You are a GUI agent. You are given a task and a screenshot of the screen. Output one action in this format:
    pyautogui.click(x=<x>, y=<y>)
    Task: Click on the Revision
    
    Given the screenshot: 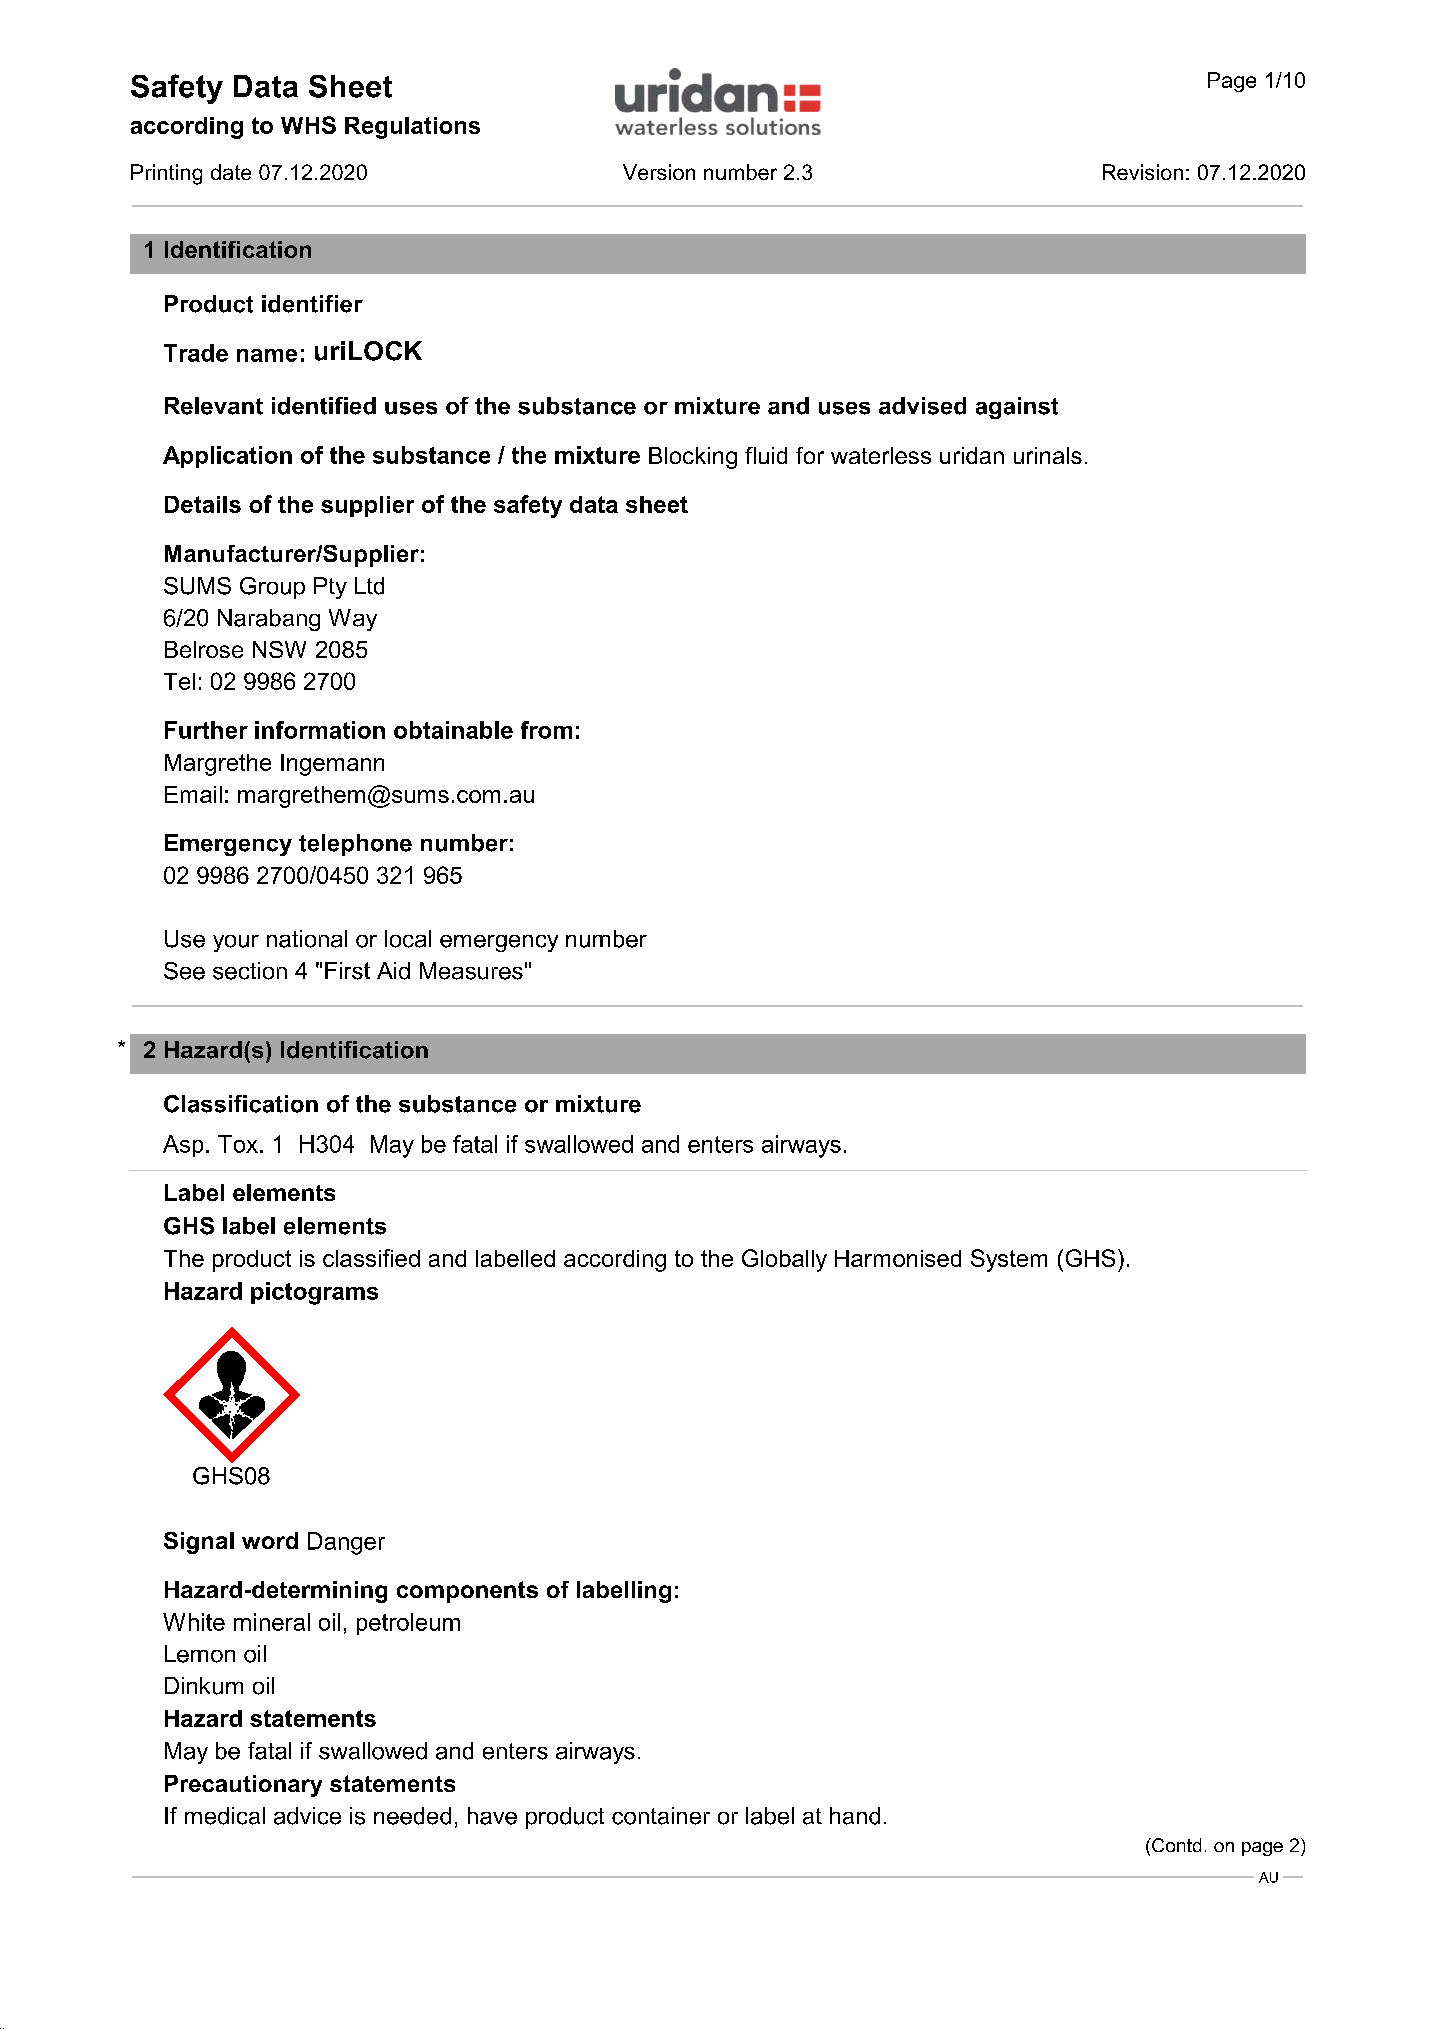 What is the action you would take?
    pyautogui.click(x=1143, y=172)
